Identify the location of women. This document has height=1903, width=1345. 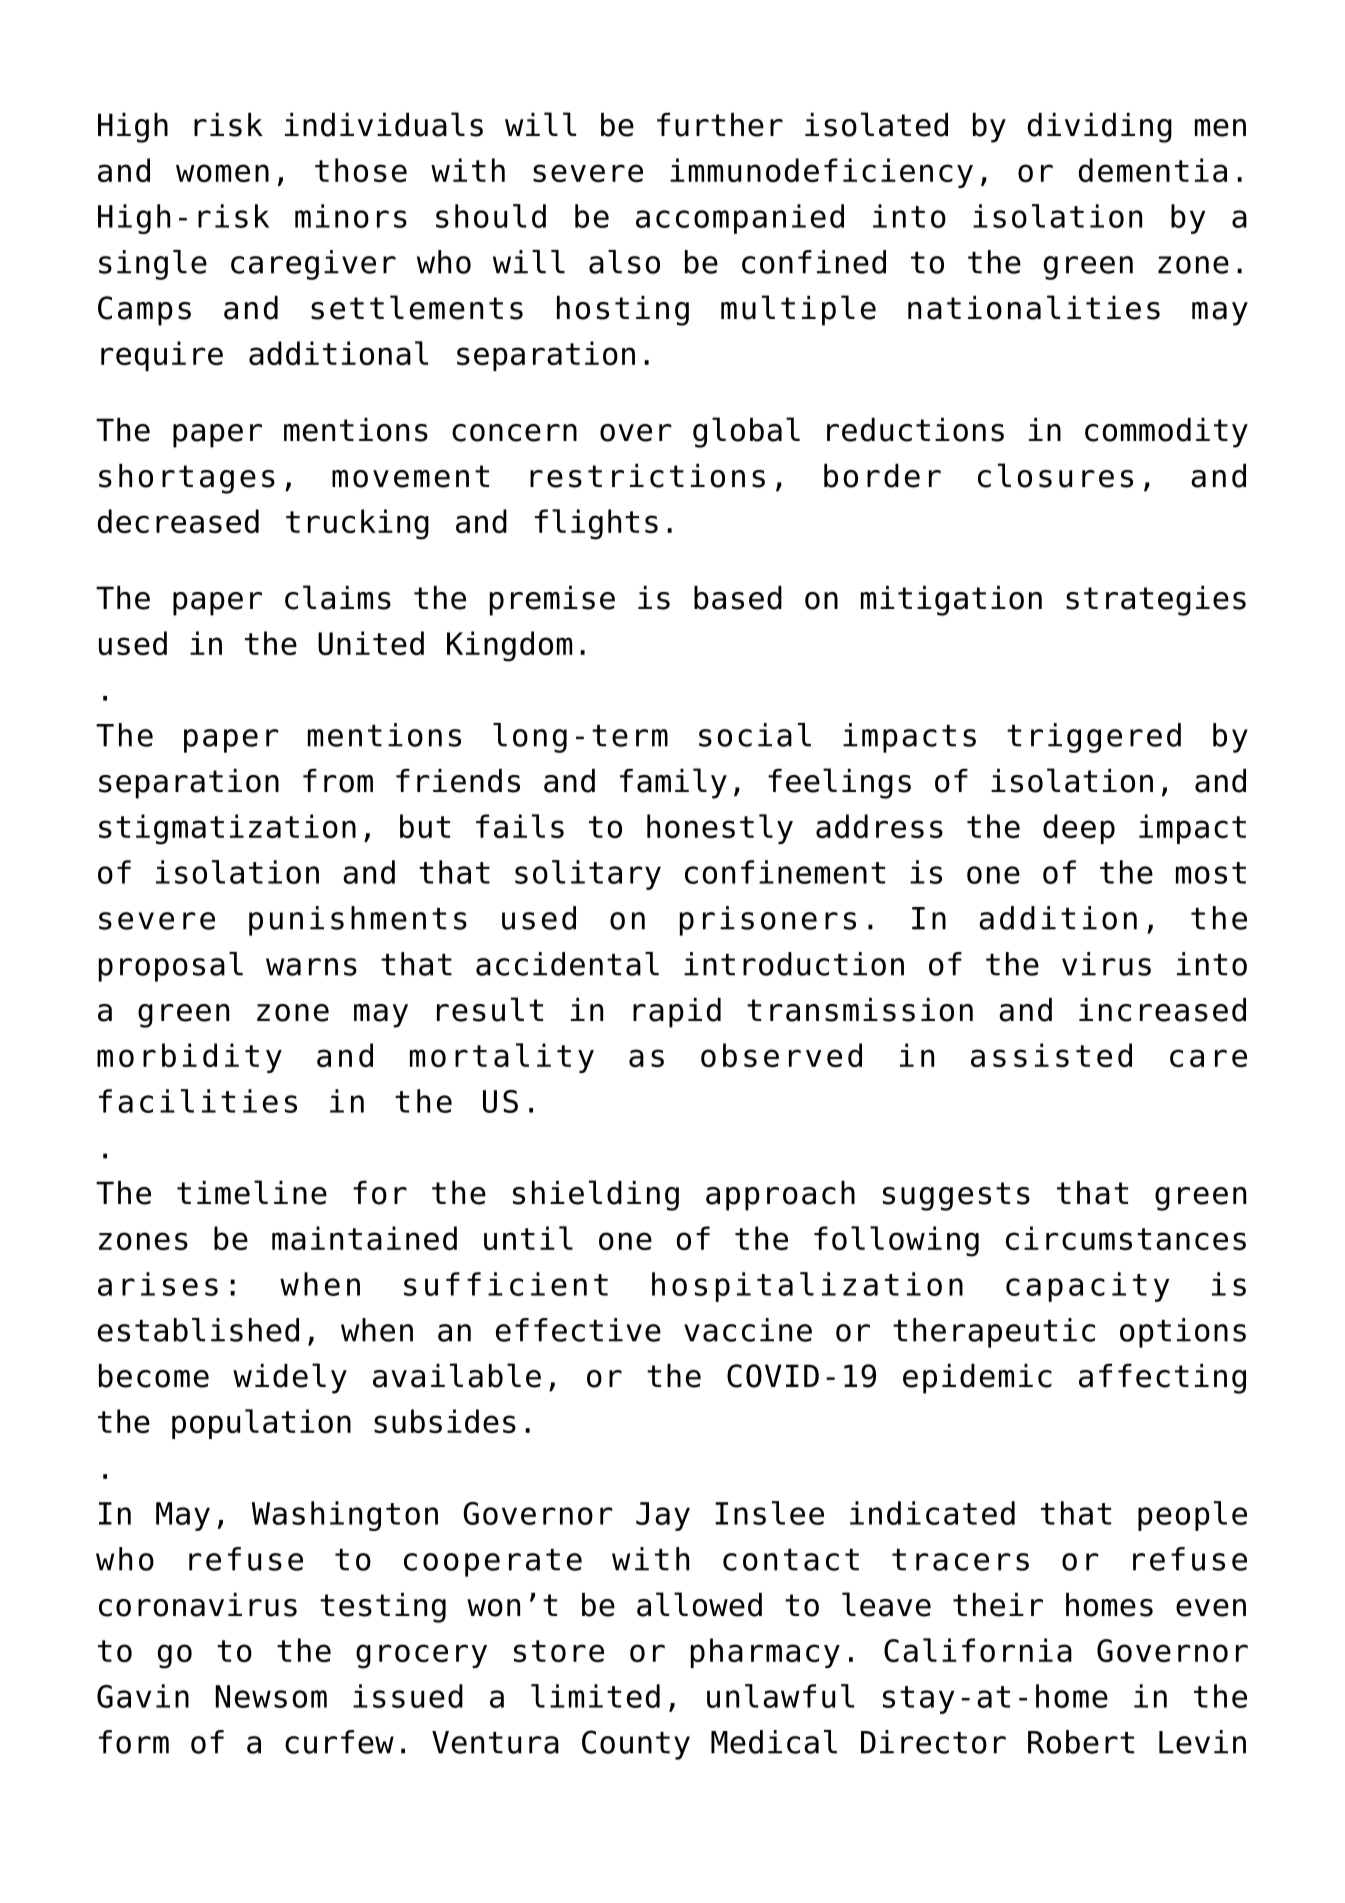
(222, 173).
